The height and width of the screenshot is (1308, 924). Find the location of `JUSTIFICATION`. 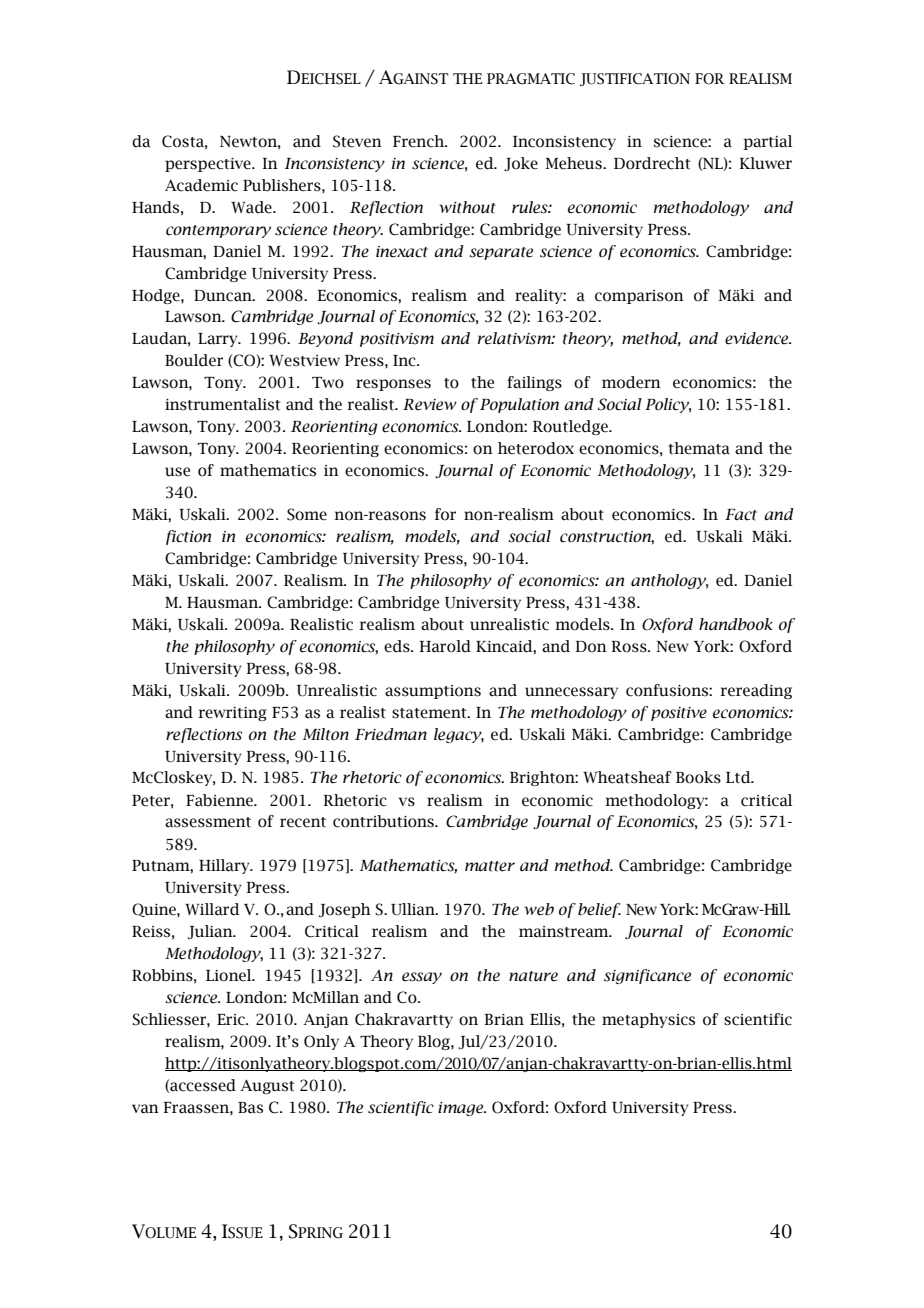

JUSTIFICATION is located at coordinates (635, 79).
